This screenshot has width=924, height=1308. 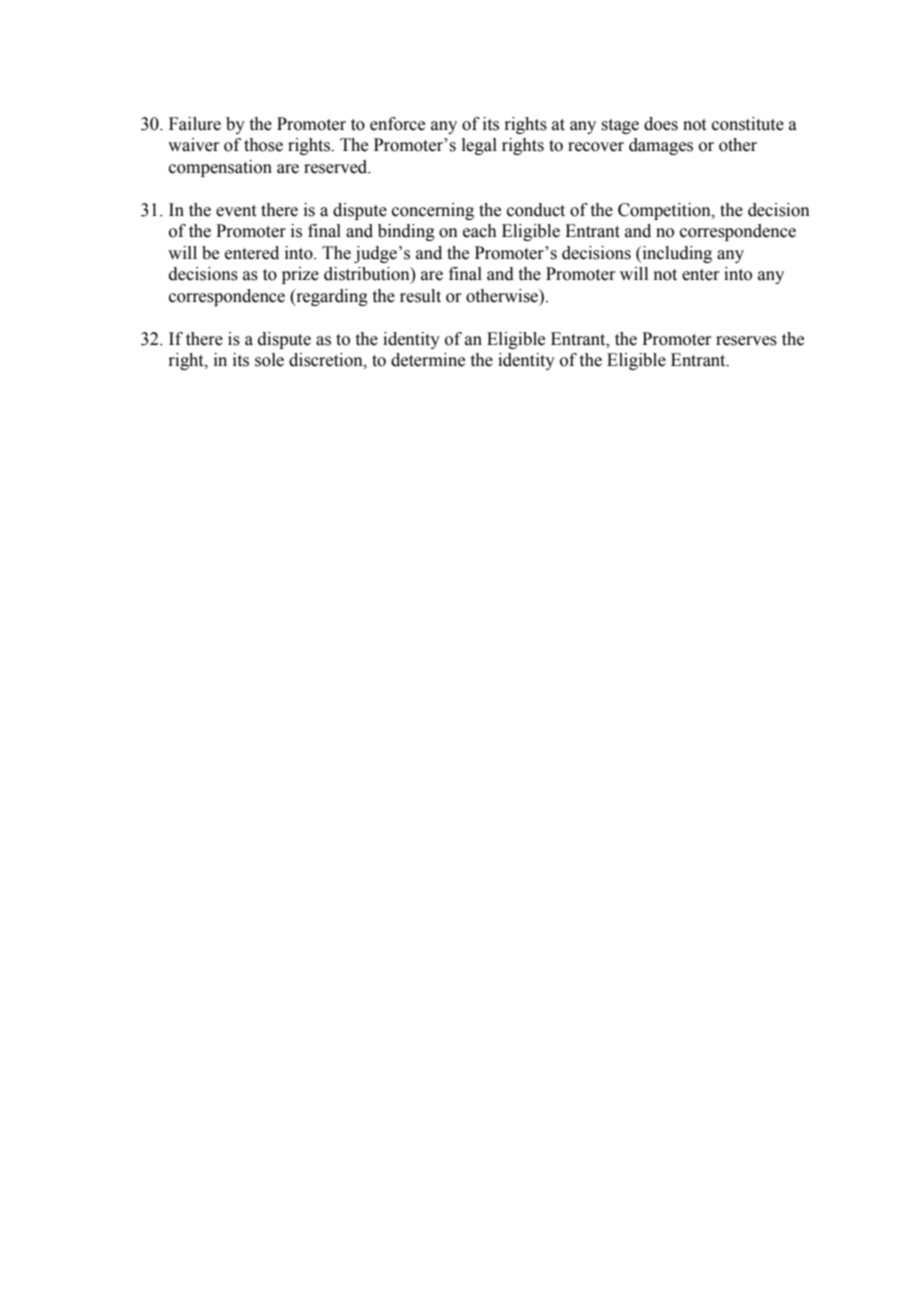 What do you see at coordinates (236, 211) in the screenshot?
I see `event` at bounding box center [236, 211].
